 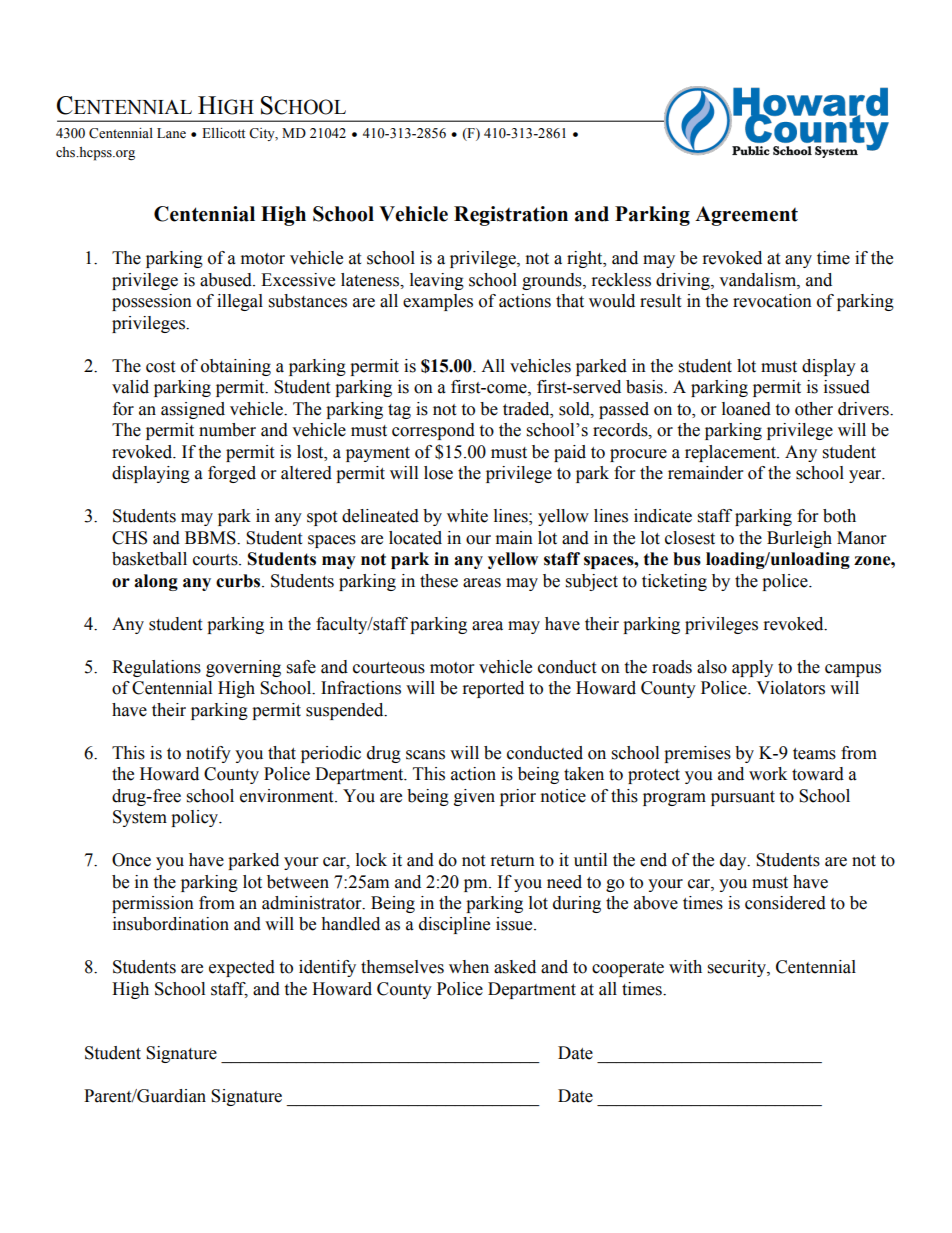 I want to click on Registration, so click(x=511, y=216).
